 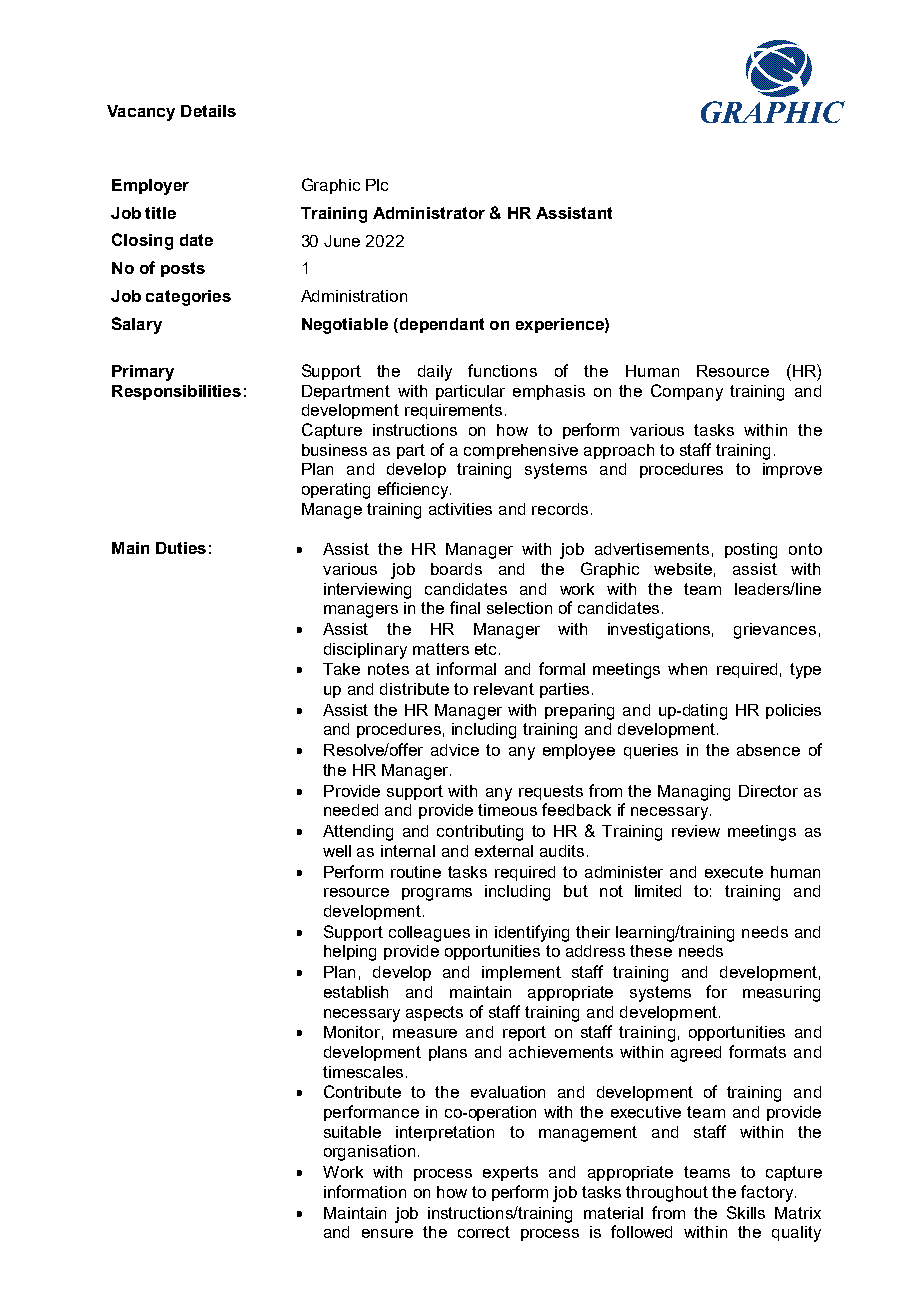 I want to click on Company, so click(x=687, y=392).
